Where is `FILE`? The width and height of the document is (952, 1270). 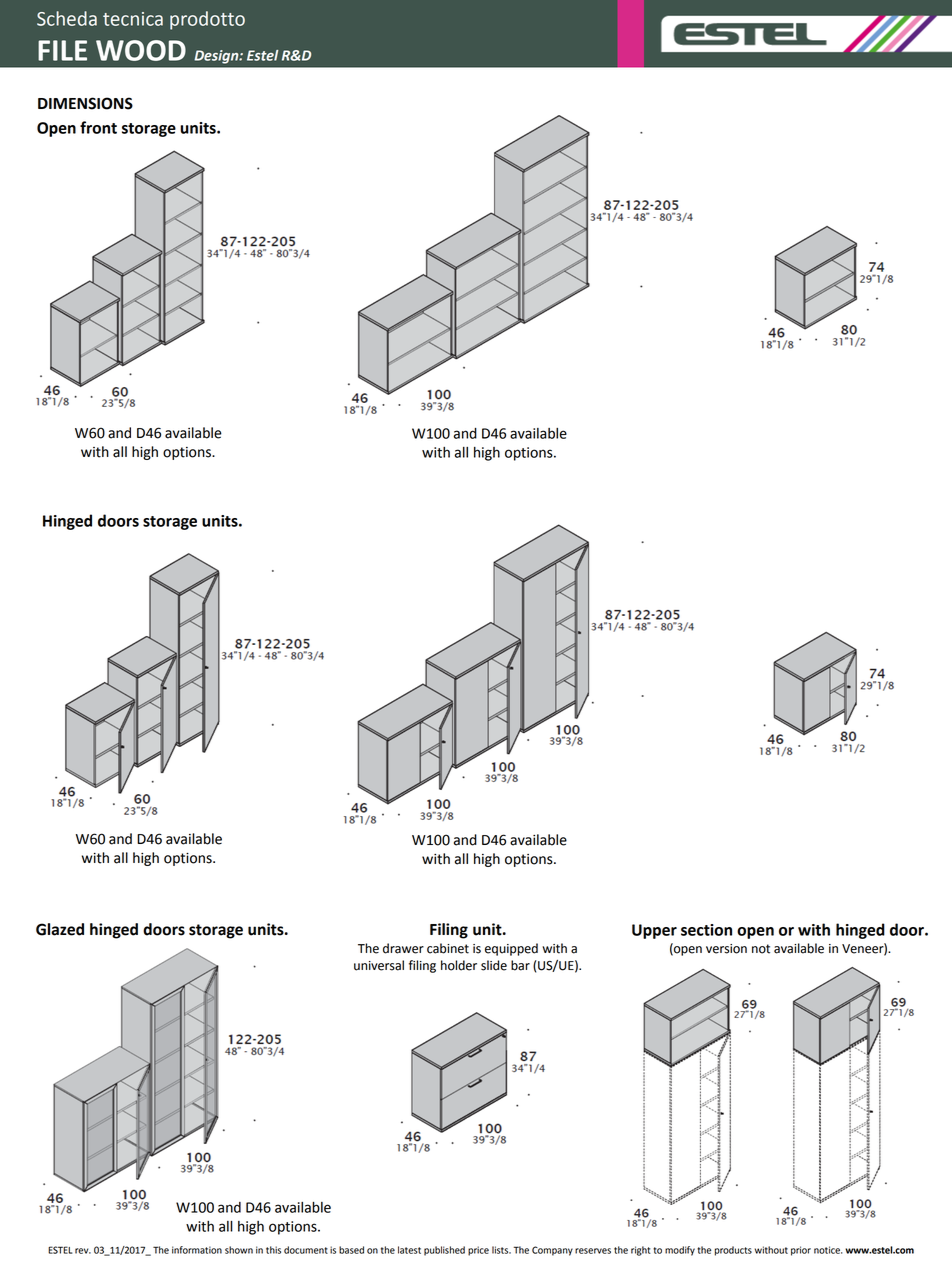
FILE is located at coordinates (62, 50).
